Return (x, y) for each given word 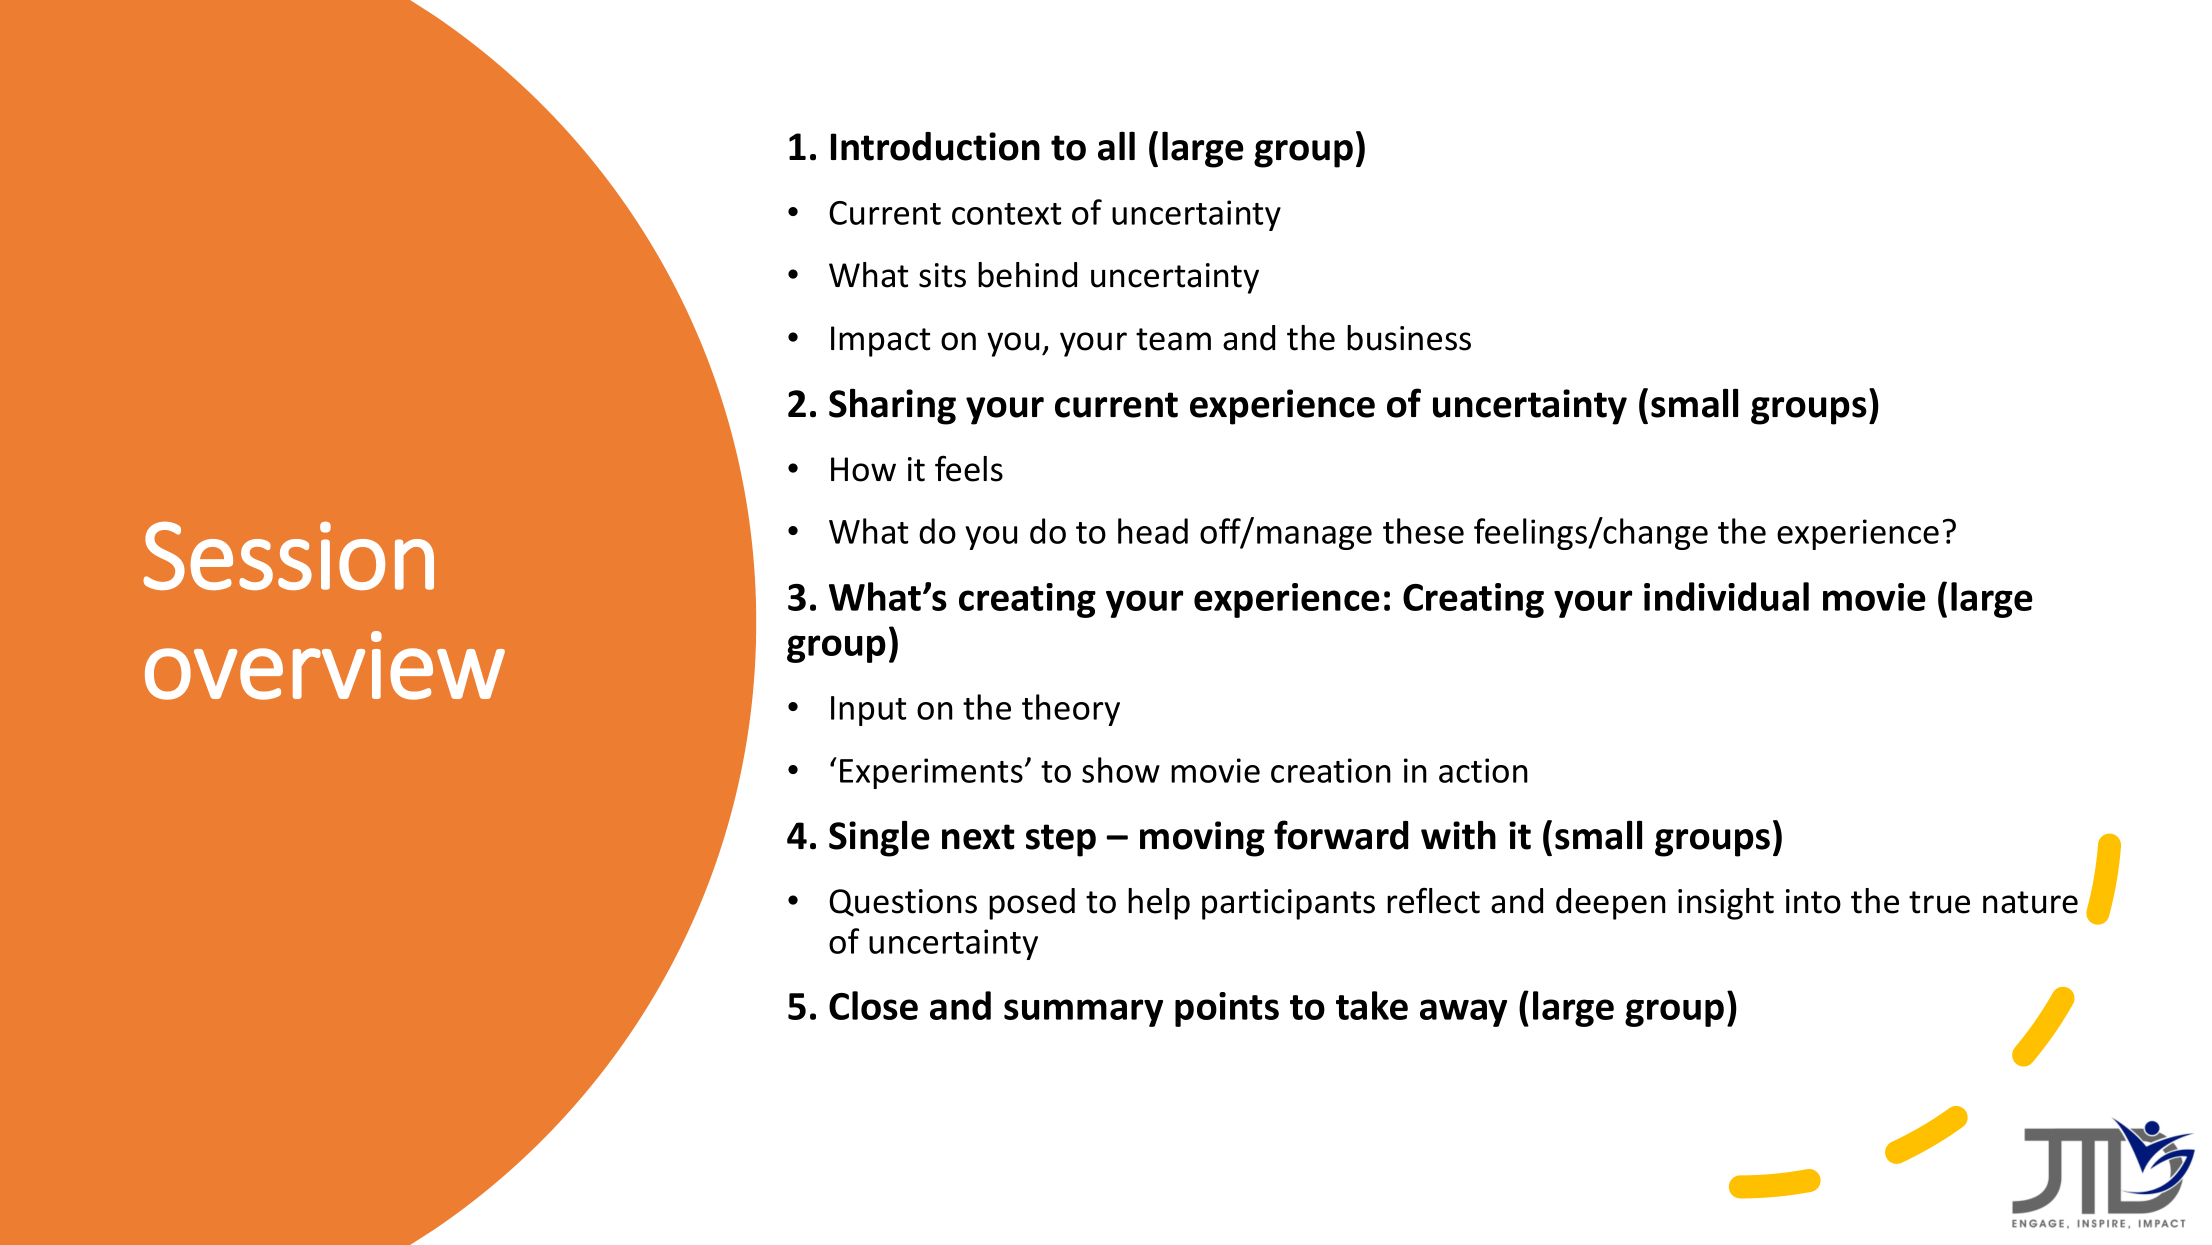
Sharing (892, 406)
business (1409, 338)
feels (969, 468)
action (1483, 770)
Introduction (935, 146)
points (1227, 1009)
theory (1071, 710)
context (1006, 214)
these (1423, 531)
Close (873, 1005)
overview (325, 665)
